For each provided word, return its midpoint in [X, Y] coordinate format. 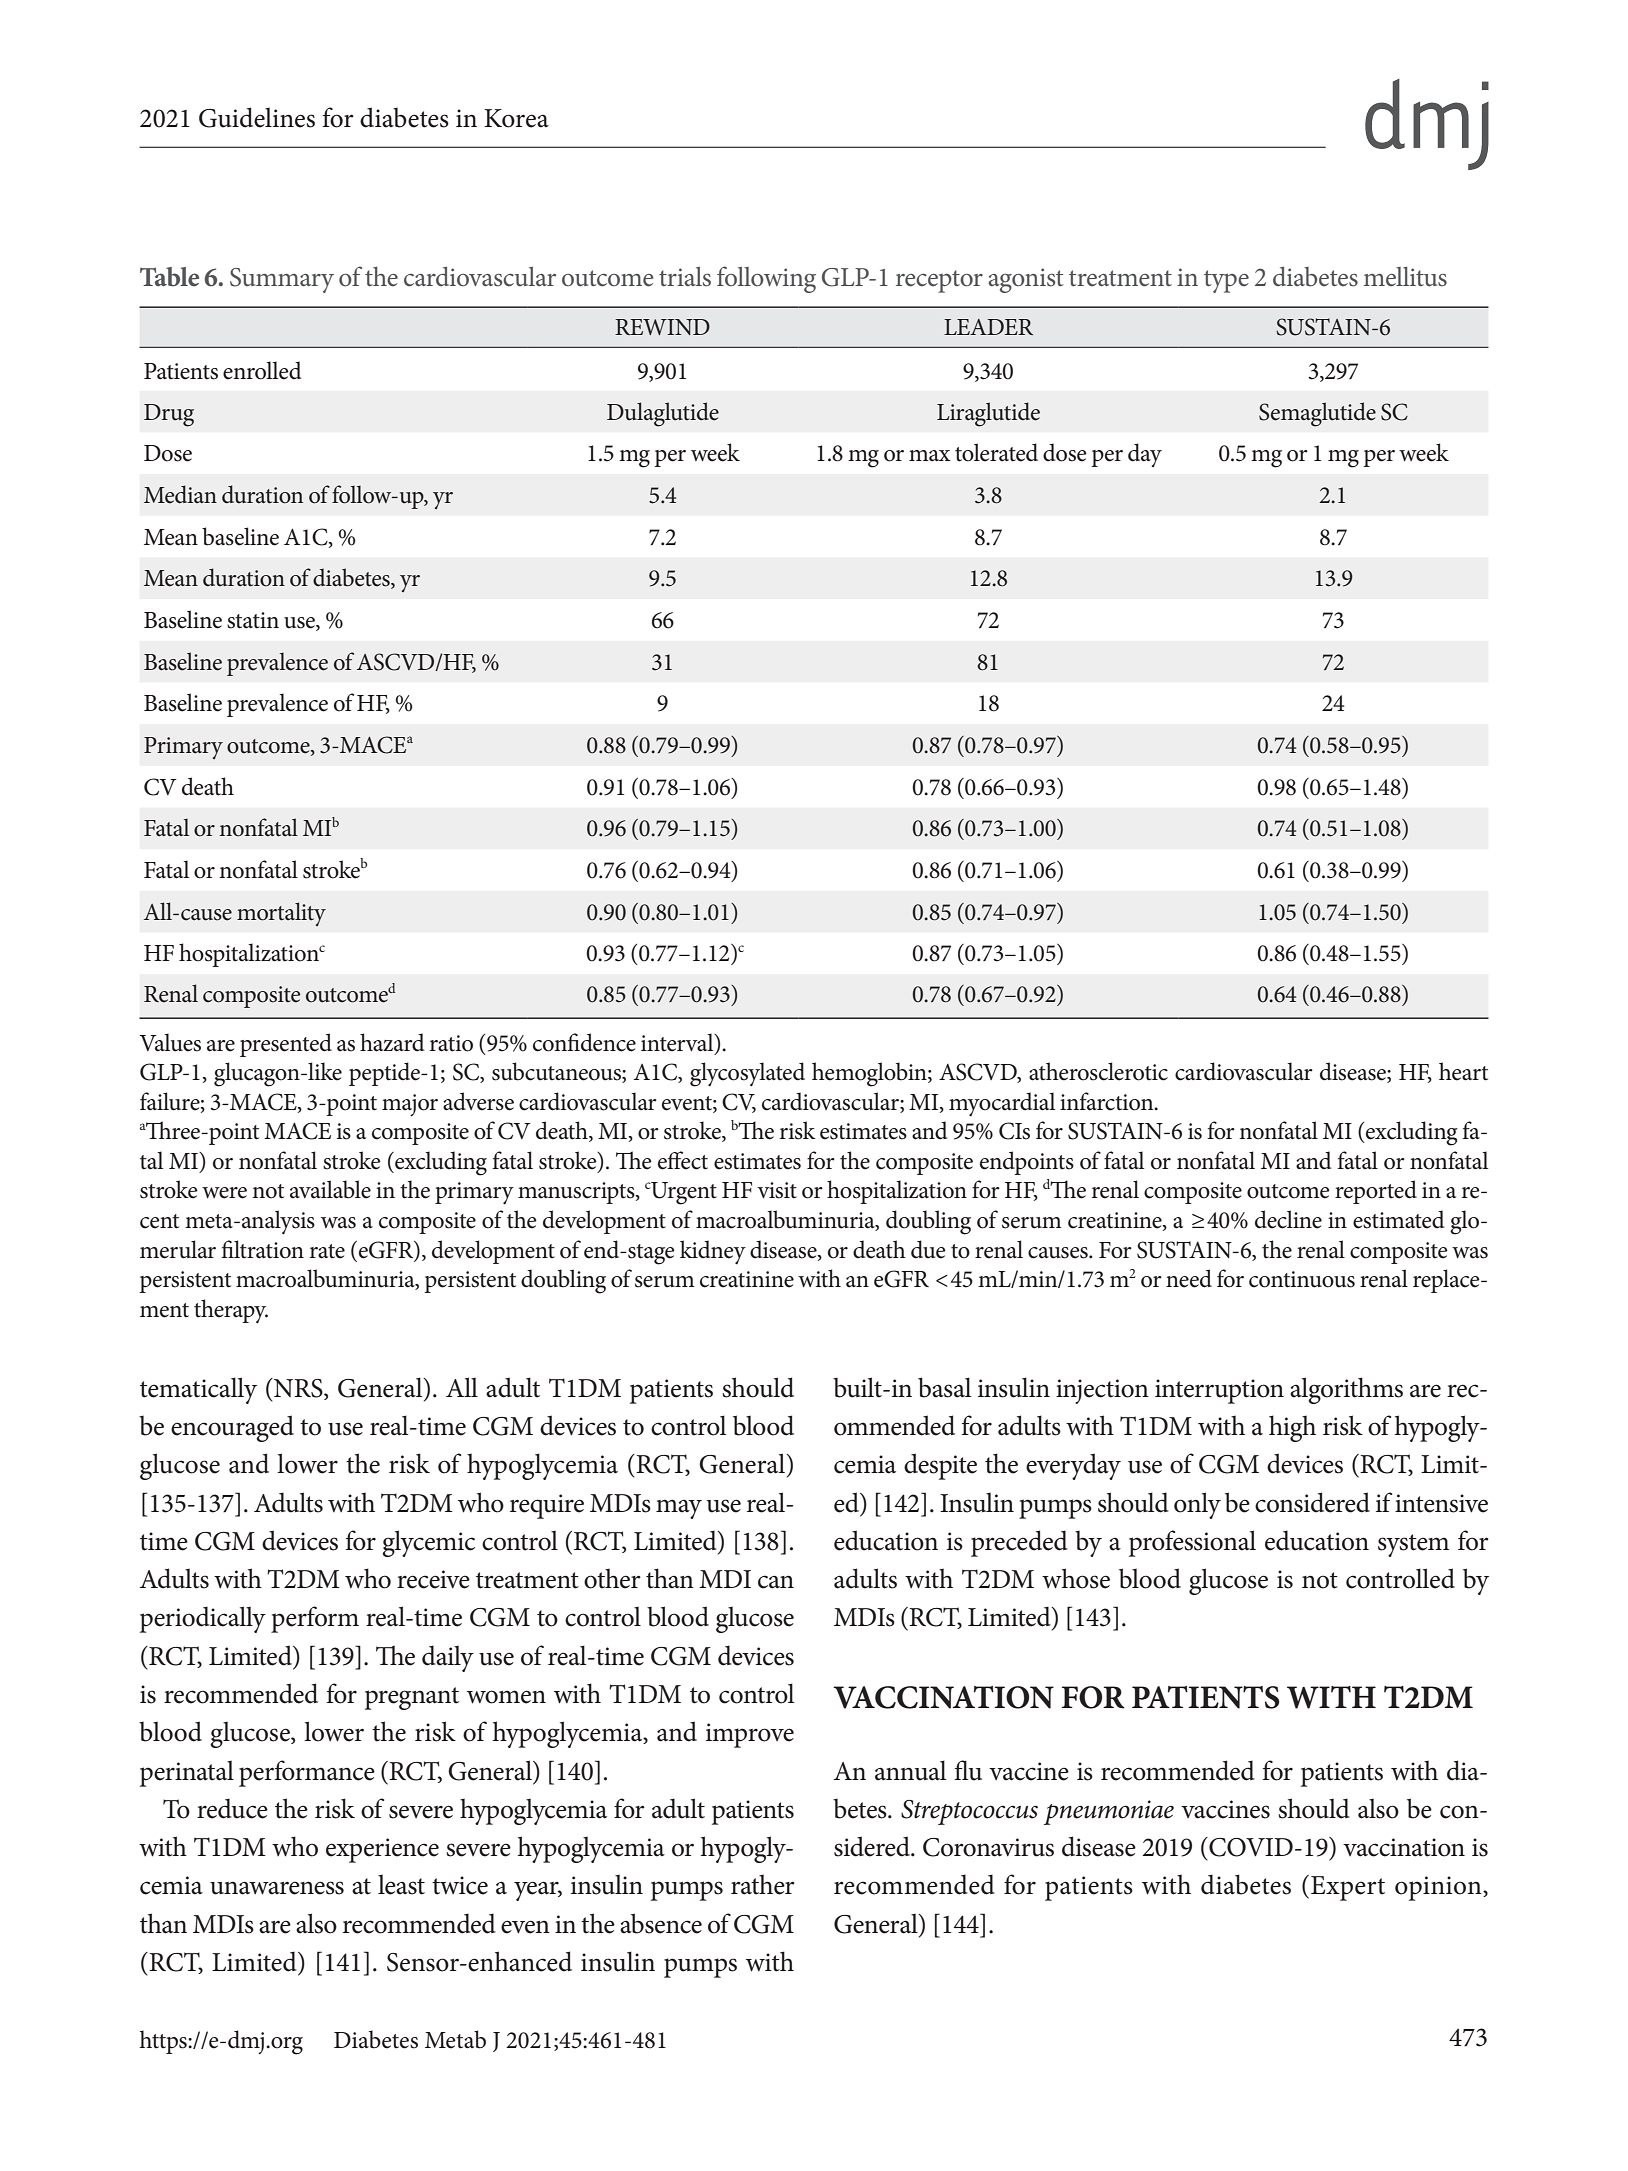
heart [1463, 1071]
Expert [1348, 1888]
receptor [939, 281]
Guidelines [257, 117]
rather [763, 1884]
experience [382, 1850]
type [1226, 281]
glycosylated [747, 1074]
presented [286, 1045]
